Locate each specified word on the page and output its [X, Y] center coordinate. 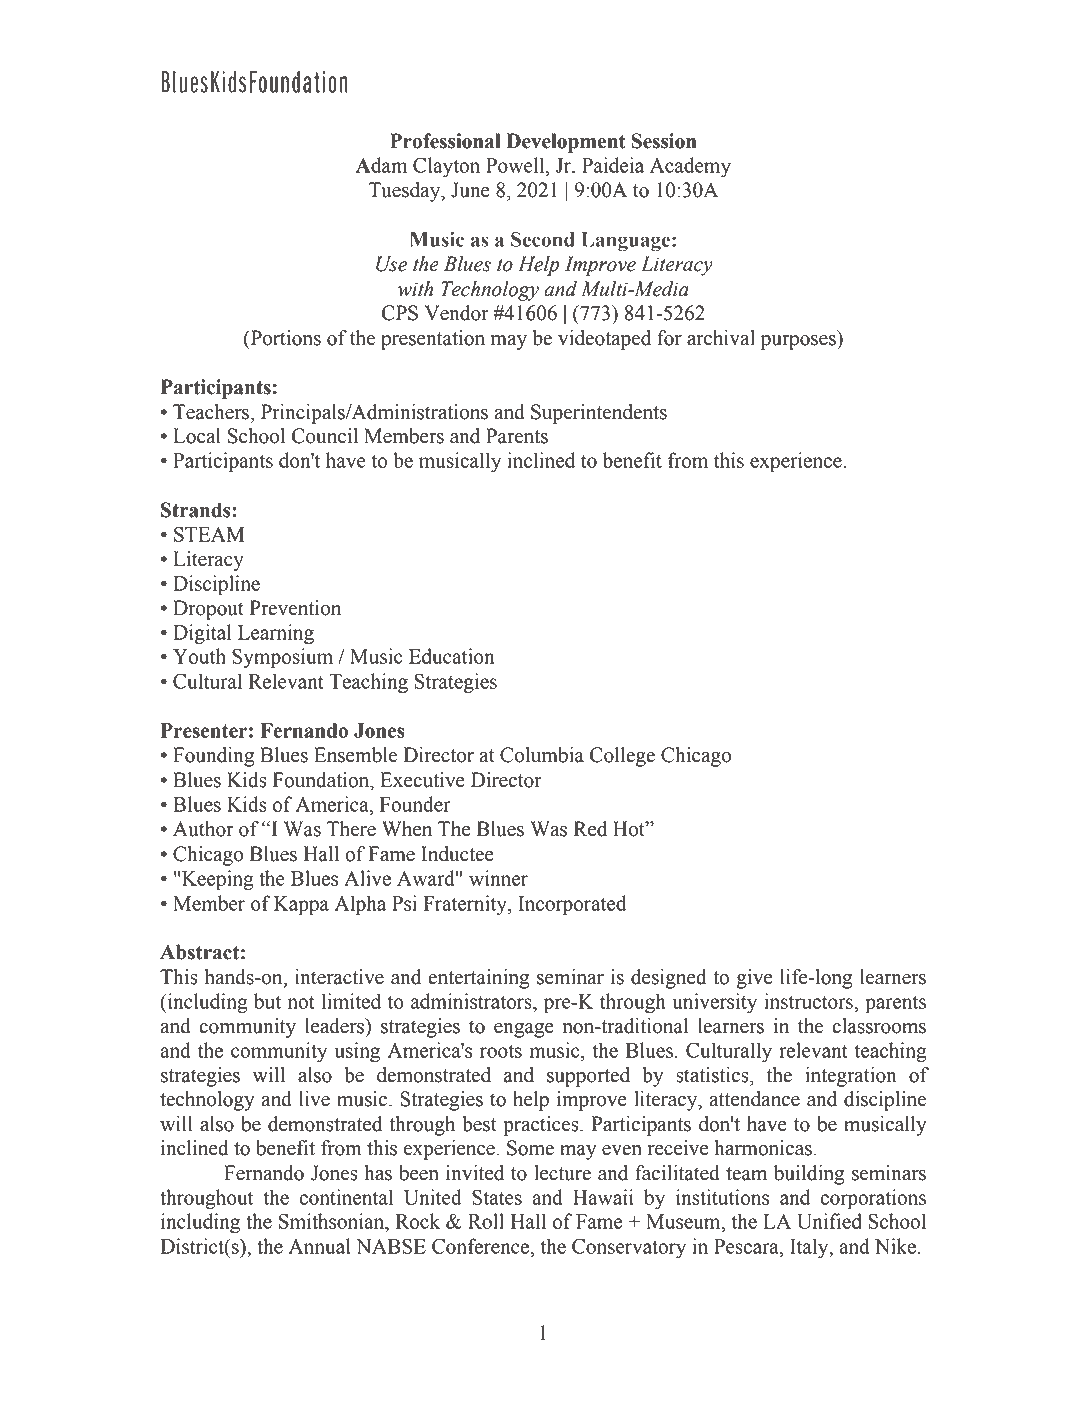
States [497, 1197]
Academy [690, 167]
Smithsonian [333, 1222]
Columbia [542, 755]
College [622, 757]
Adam [381, 165]
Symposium [282, 658]
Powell [516, 165]
